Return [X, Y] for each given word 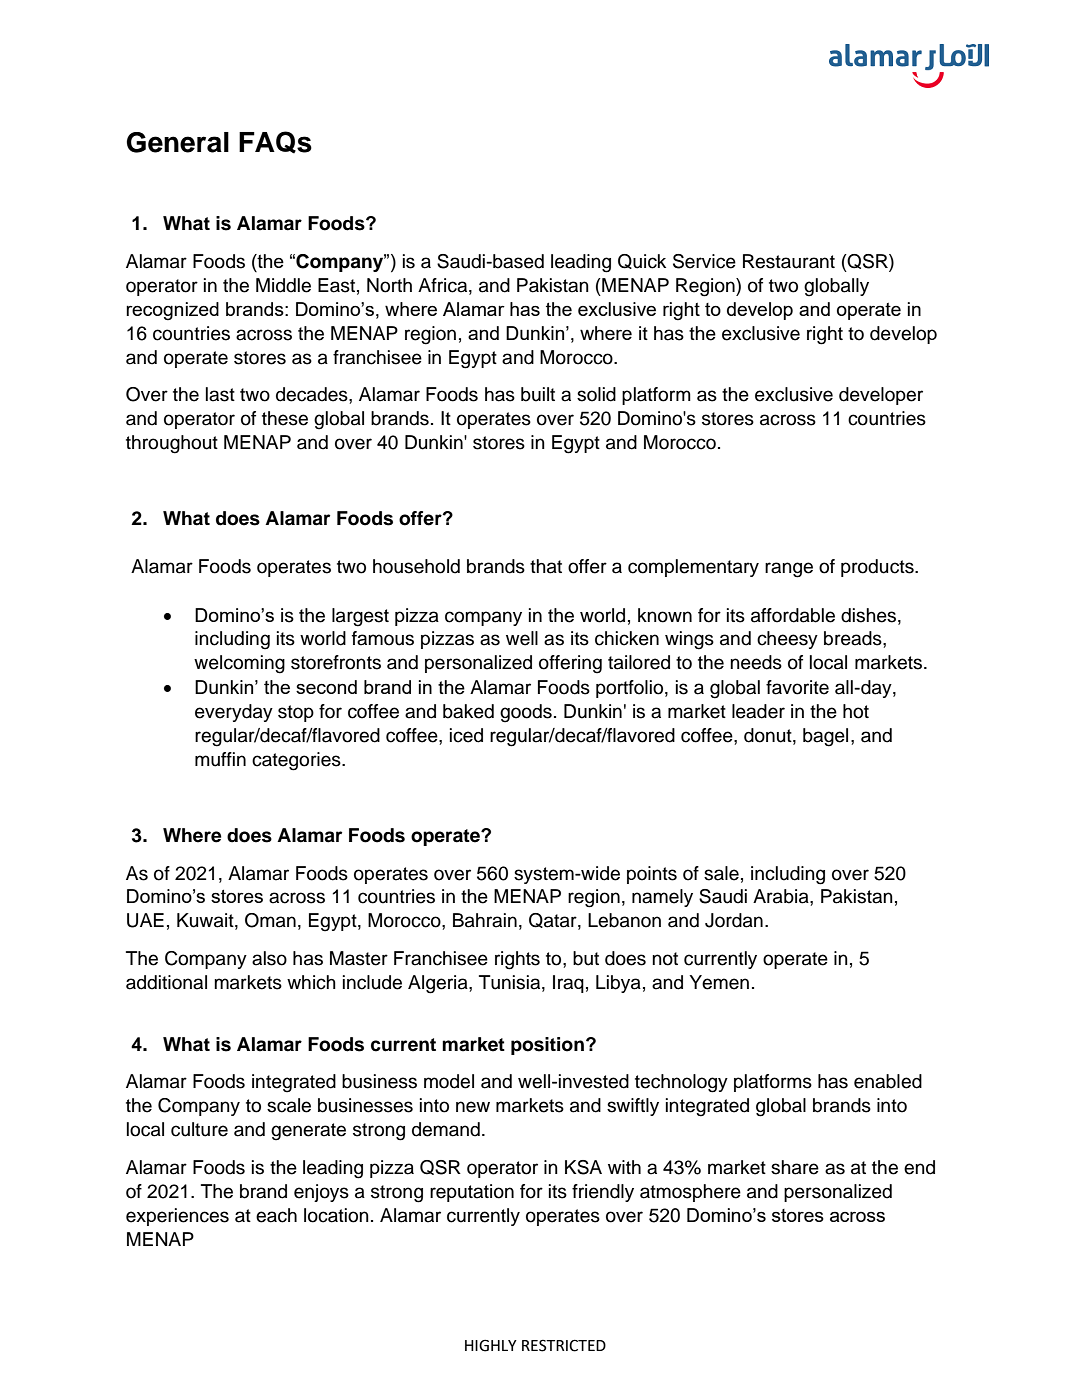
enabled [888, 1081]
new [473, 1107]
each [276, 1215]
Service [704, 261]
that [546, 566]
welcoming [239, 664]
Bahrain [485, 920]
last [220, 394]
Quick [642, 261]
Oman [270, 920]
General [178, 142]
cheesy [787, 640]
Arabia [782, 896]
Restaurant [789, 261]
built [538, 394]
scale [289, 1105]
